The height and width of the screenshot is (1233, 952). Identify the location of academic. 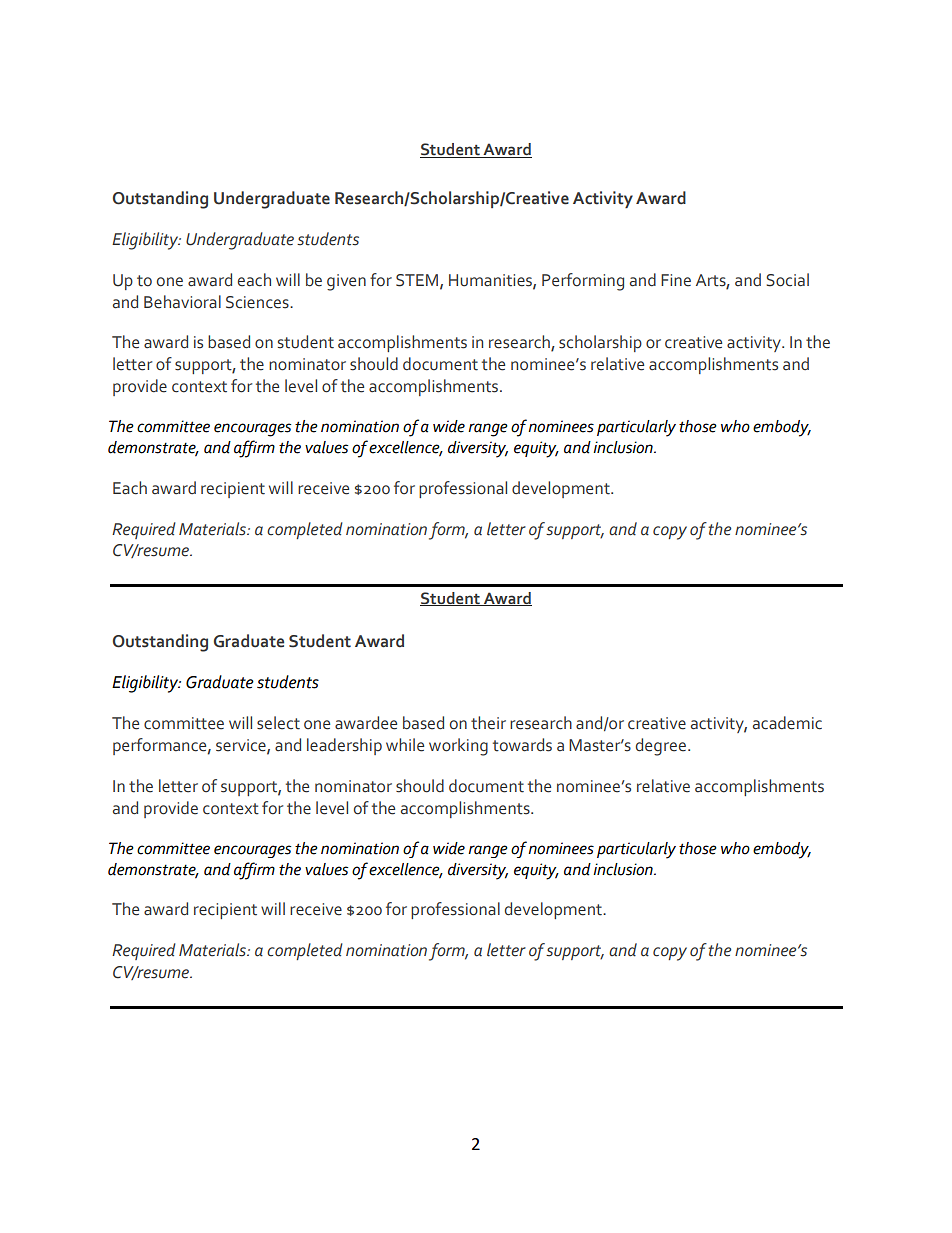
(787, 723).
